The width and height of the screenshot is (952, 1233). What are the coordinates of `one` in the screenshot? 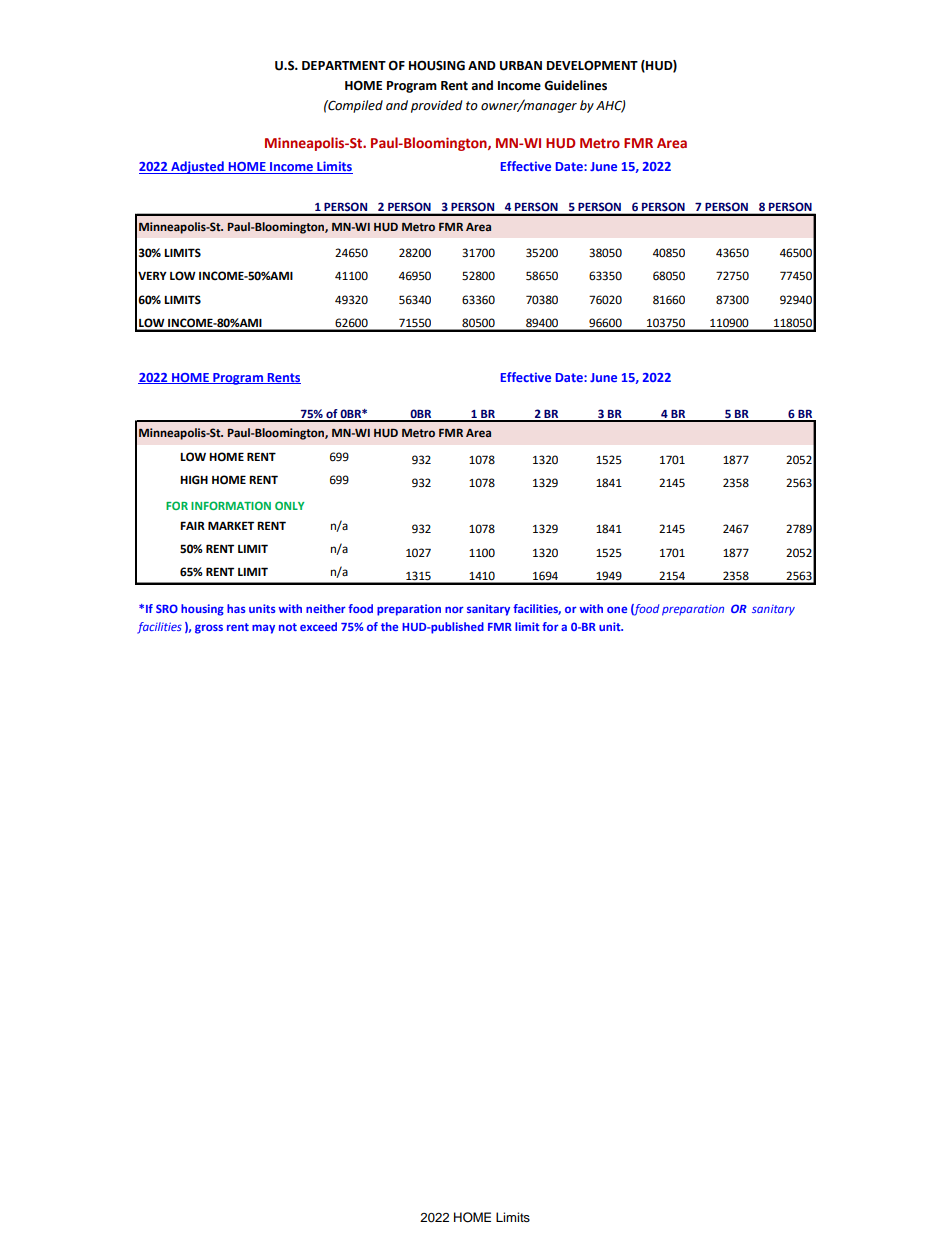 It's located at (617, 609).
